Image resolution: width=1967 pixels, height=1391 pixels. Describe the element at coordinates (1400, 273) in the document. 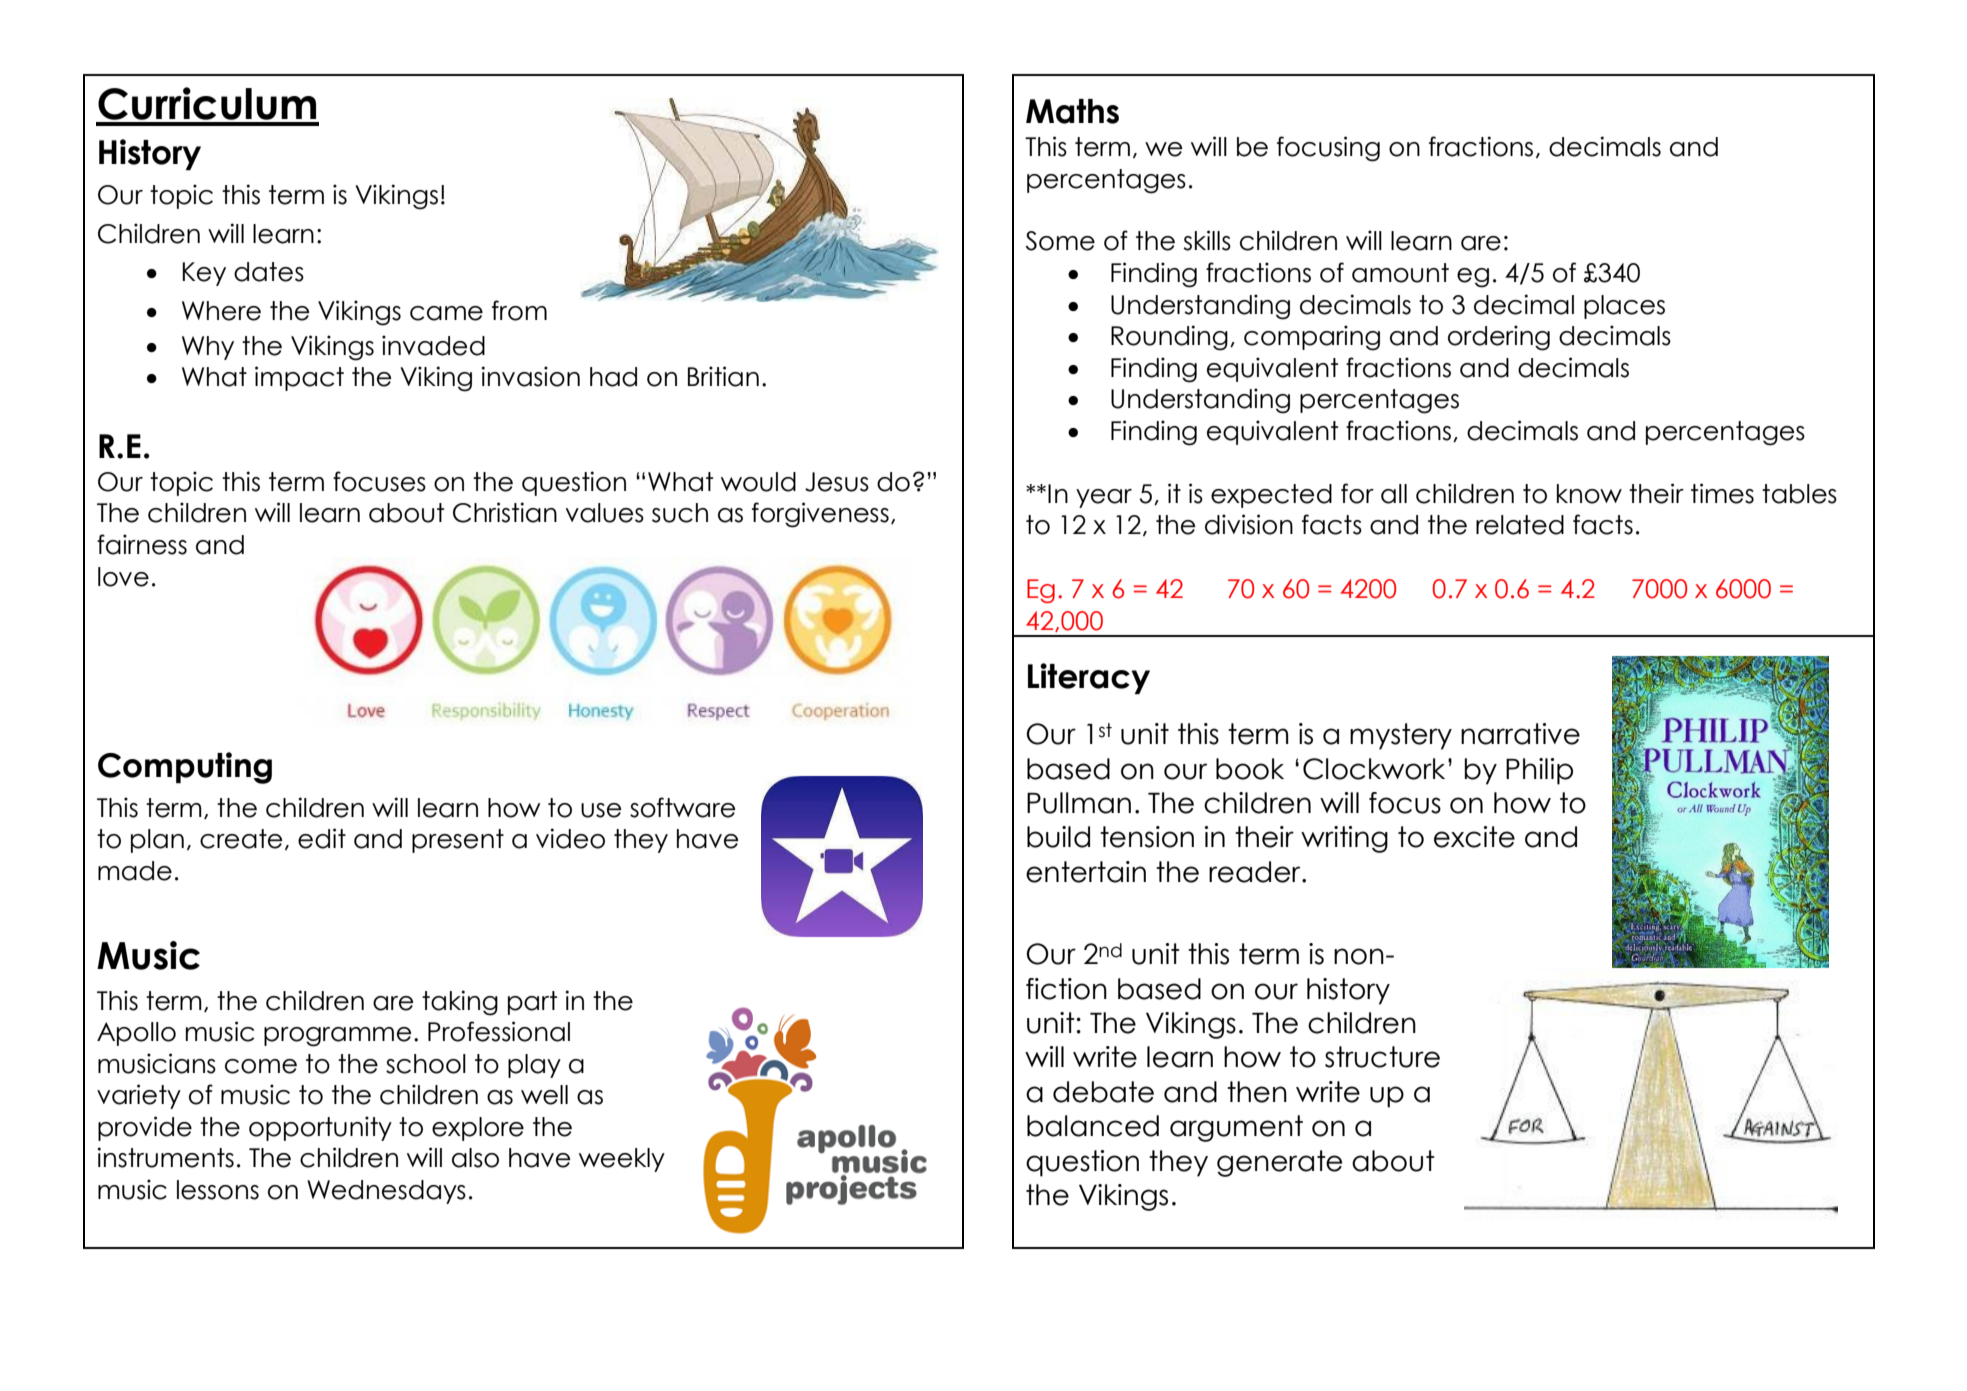

I see `amount` at that location.
